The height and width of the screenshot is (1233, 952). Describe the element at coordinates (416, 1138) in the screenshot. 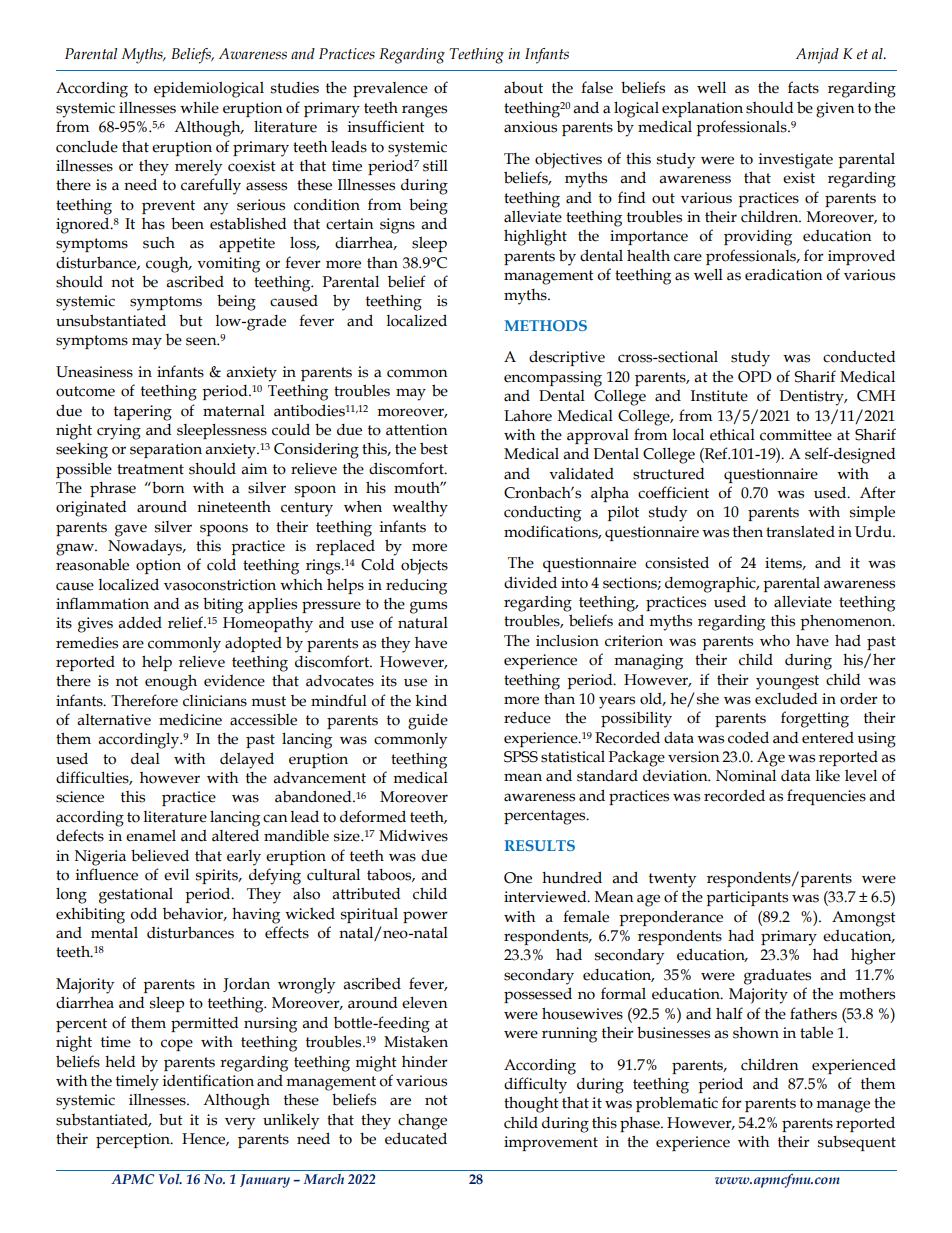

I see `educated` at that location.
